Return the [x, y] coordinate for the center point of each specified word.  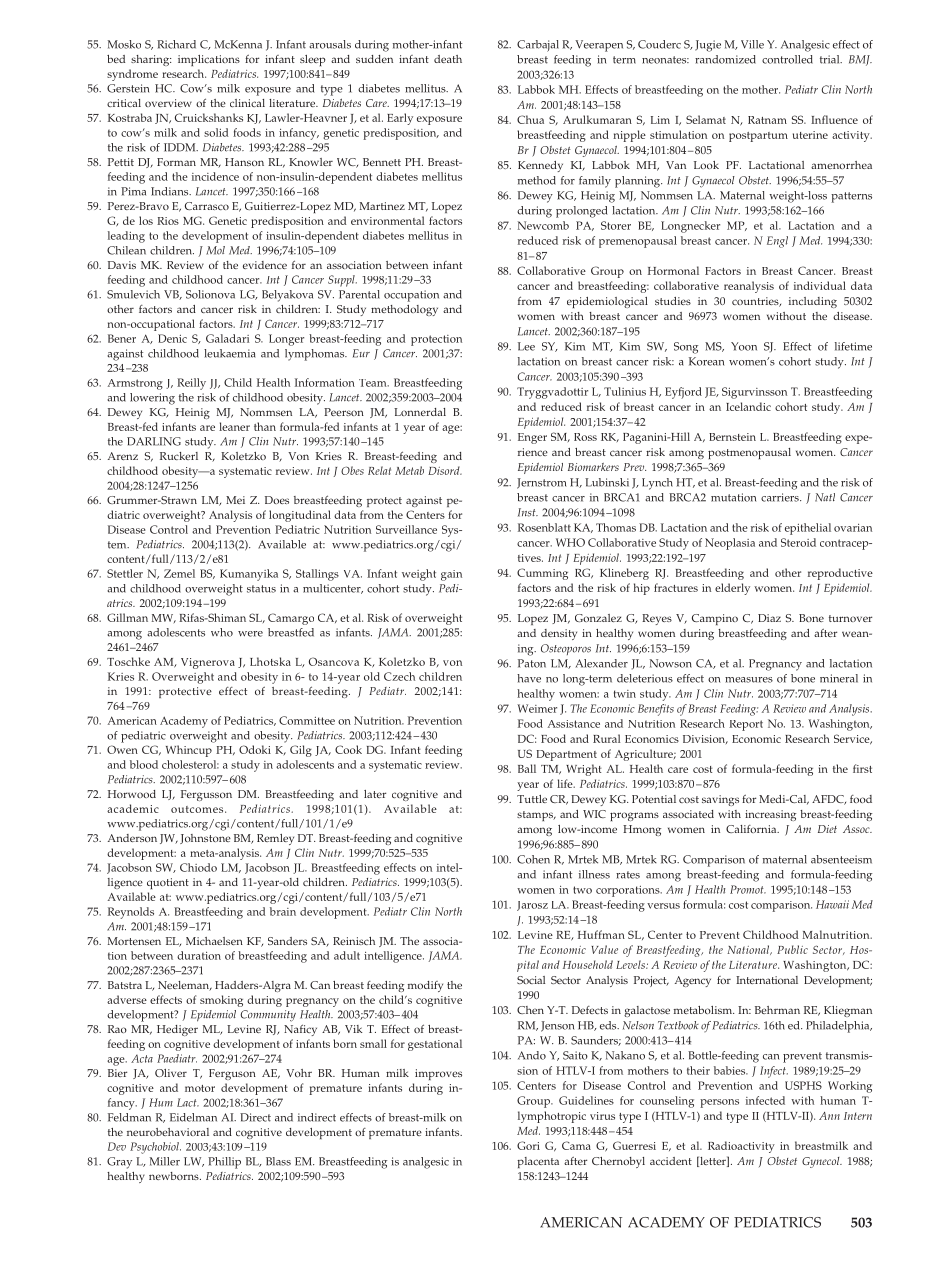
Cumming [542, 574]
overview [168, 103]
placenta [538, 1162]
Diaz [769, 618]
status [261, 589]
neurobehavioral [168, 1132]
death [448, 59]
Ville [752, 44]
